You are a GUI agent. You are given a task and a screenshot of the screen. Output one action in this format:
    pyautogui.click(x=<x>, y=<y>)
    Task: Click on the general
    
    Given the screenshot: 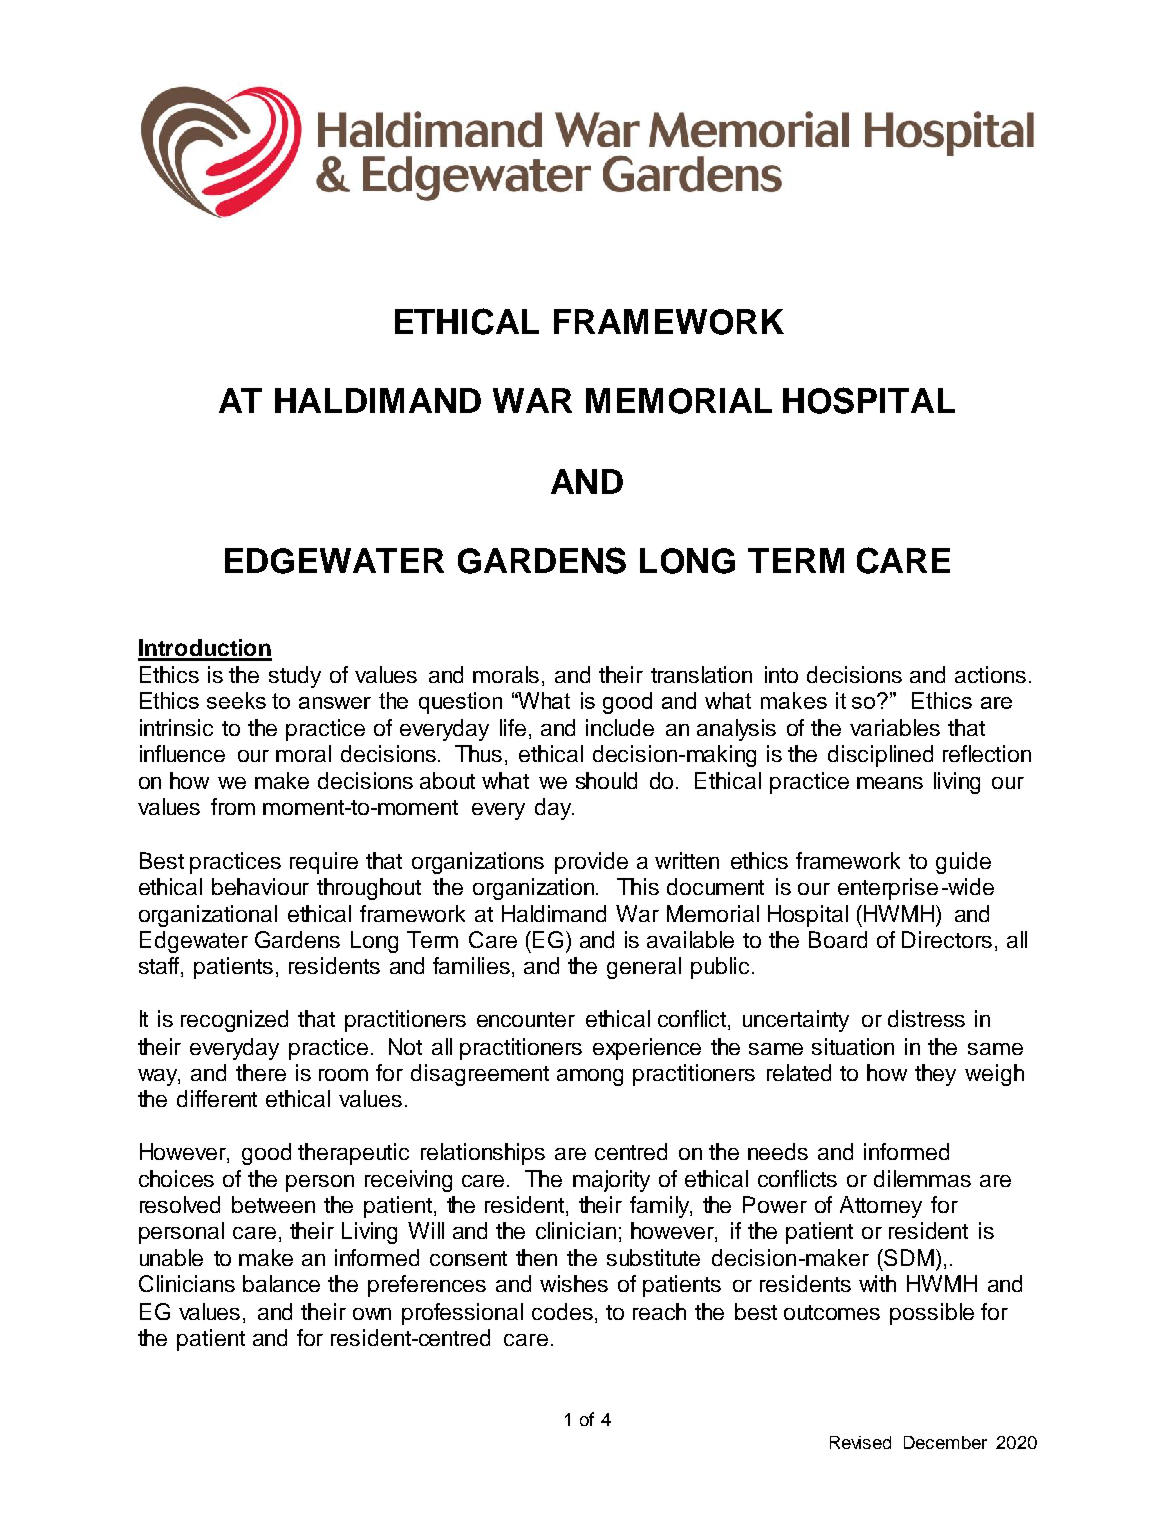 What is the action you would take?
    pyautogui.click(x=644, y=968)
